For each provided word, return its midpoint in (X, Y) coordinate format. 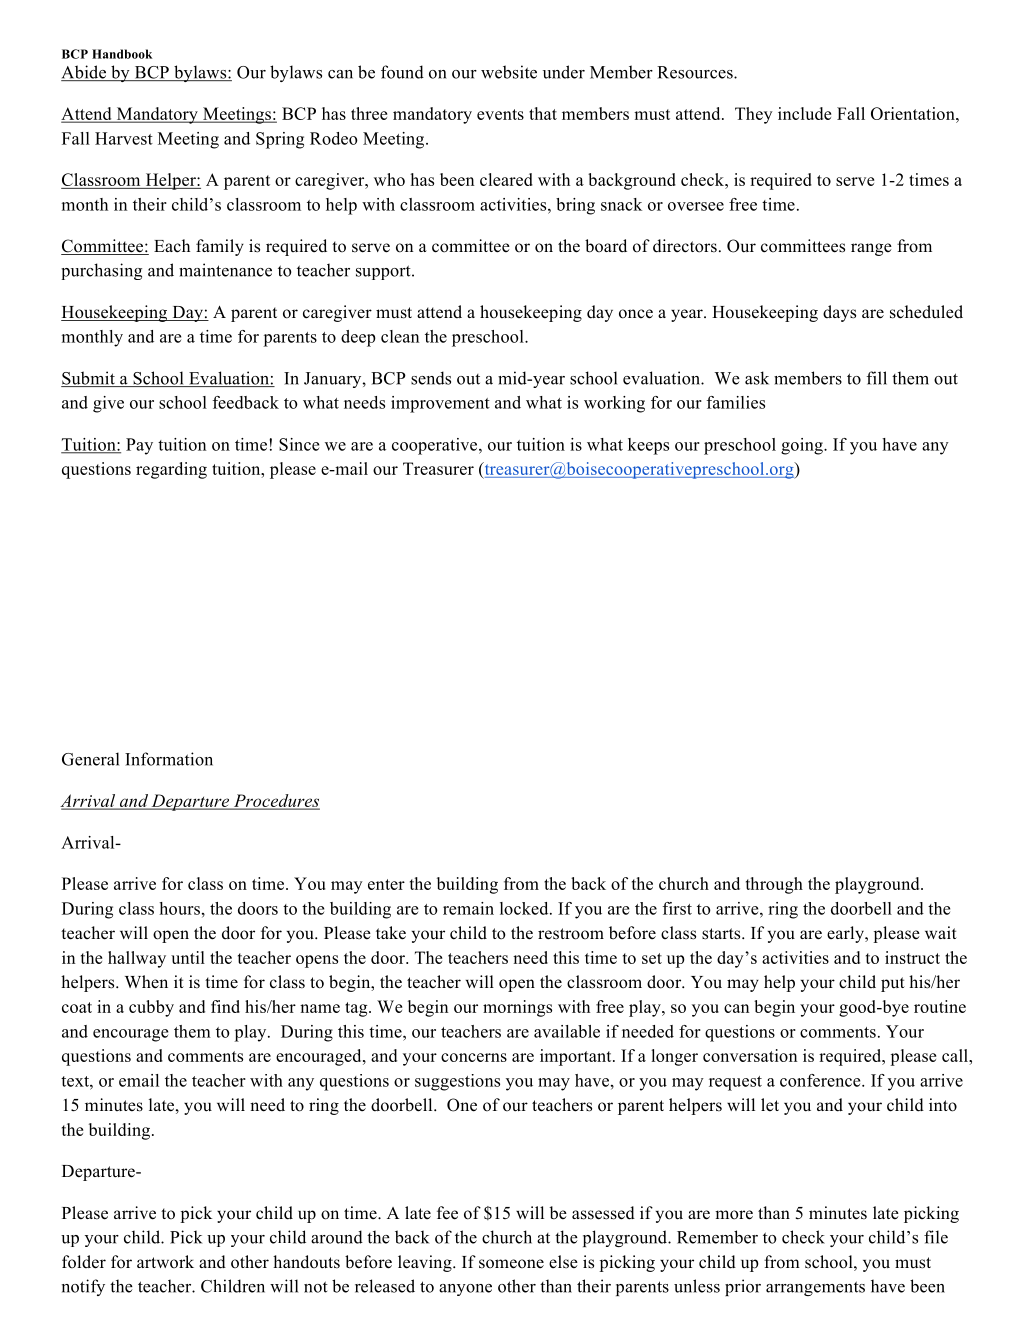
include (804, 113)
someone (511, 1264)
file (936, 1237)
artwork (165, 1262)
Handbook (122, 54)
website (509, 72)
